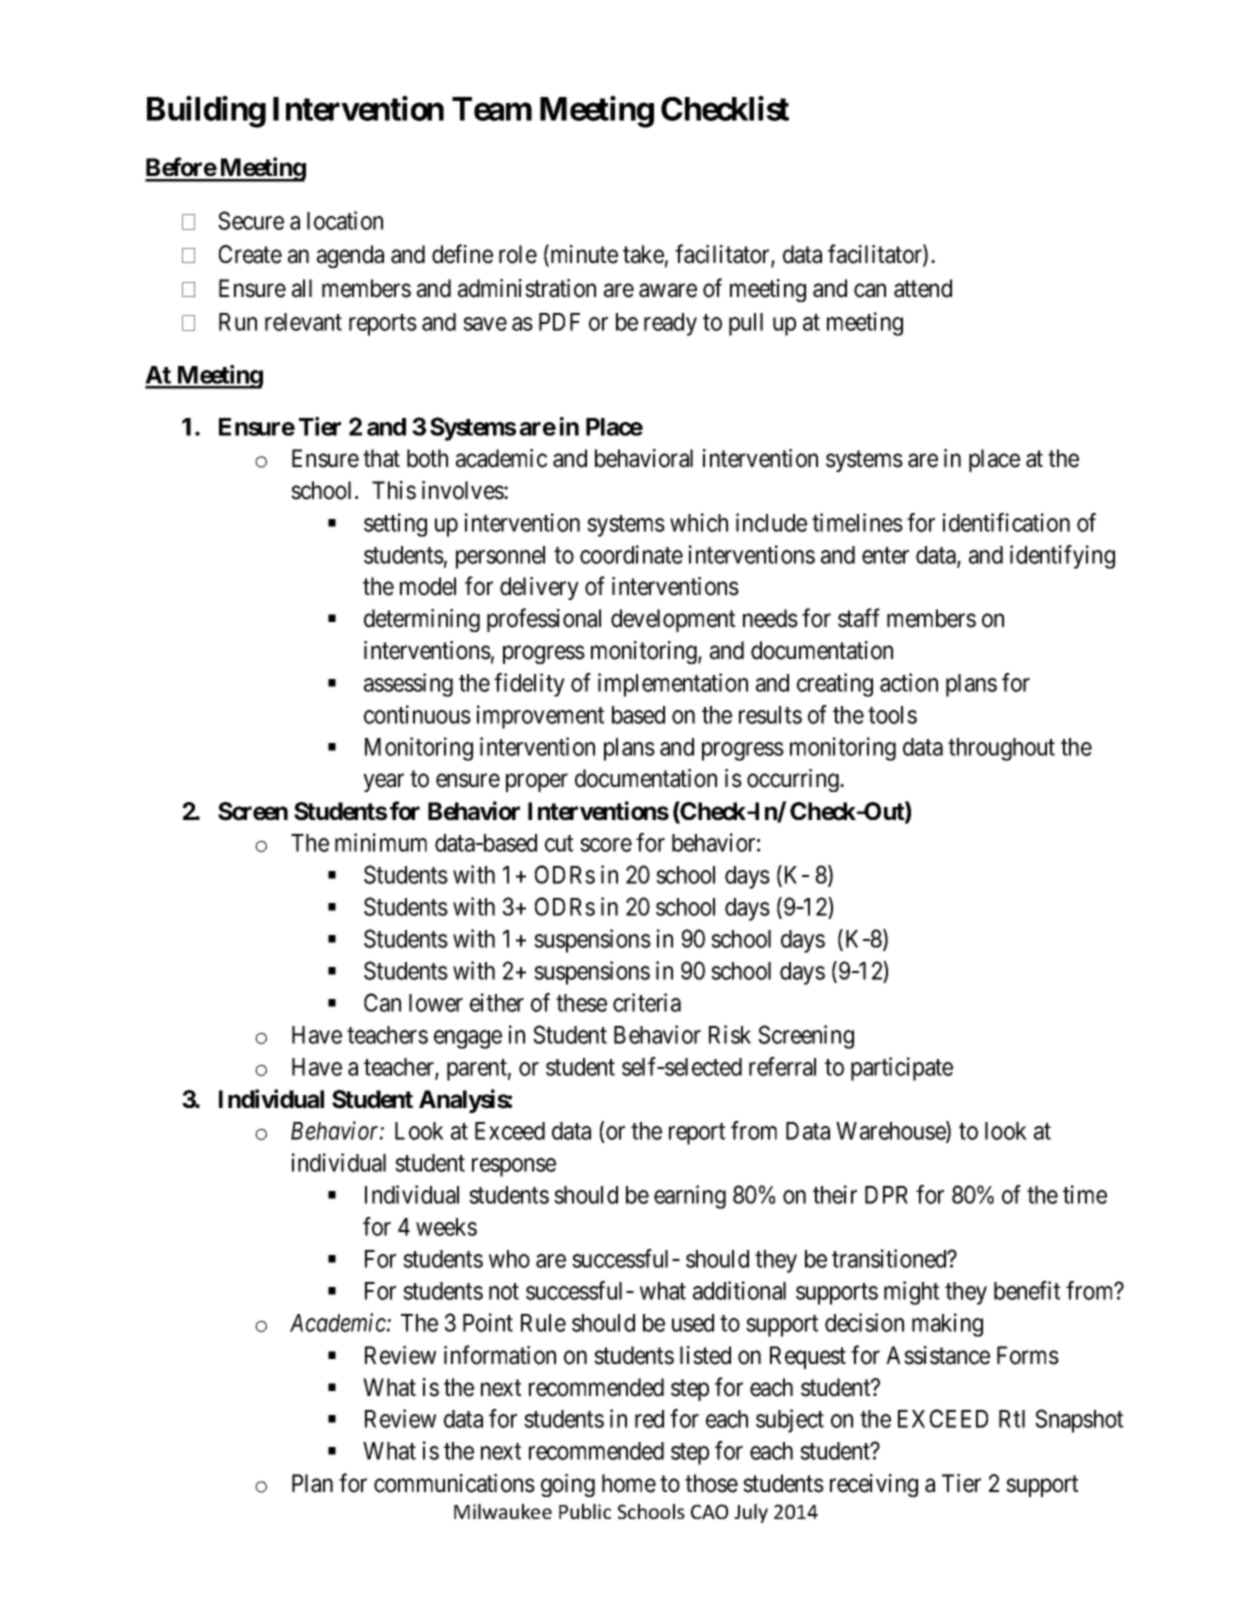  What do you see at coordinates (583, 255) in the document?
I see `minute` at bounding box center [583, 255].
